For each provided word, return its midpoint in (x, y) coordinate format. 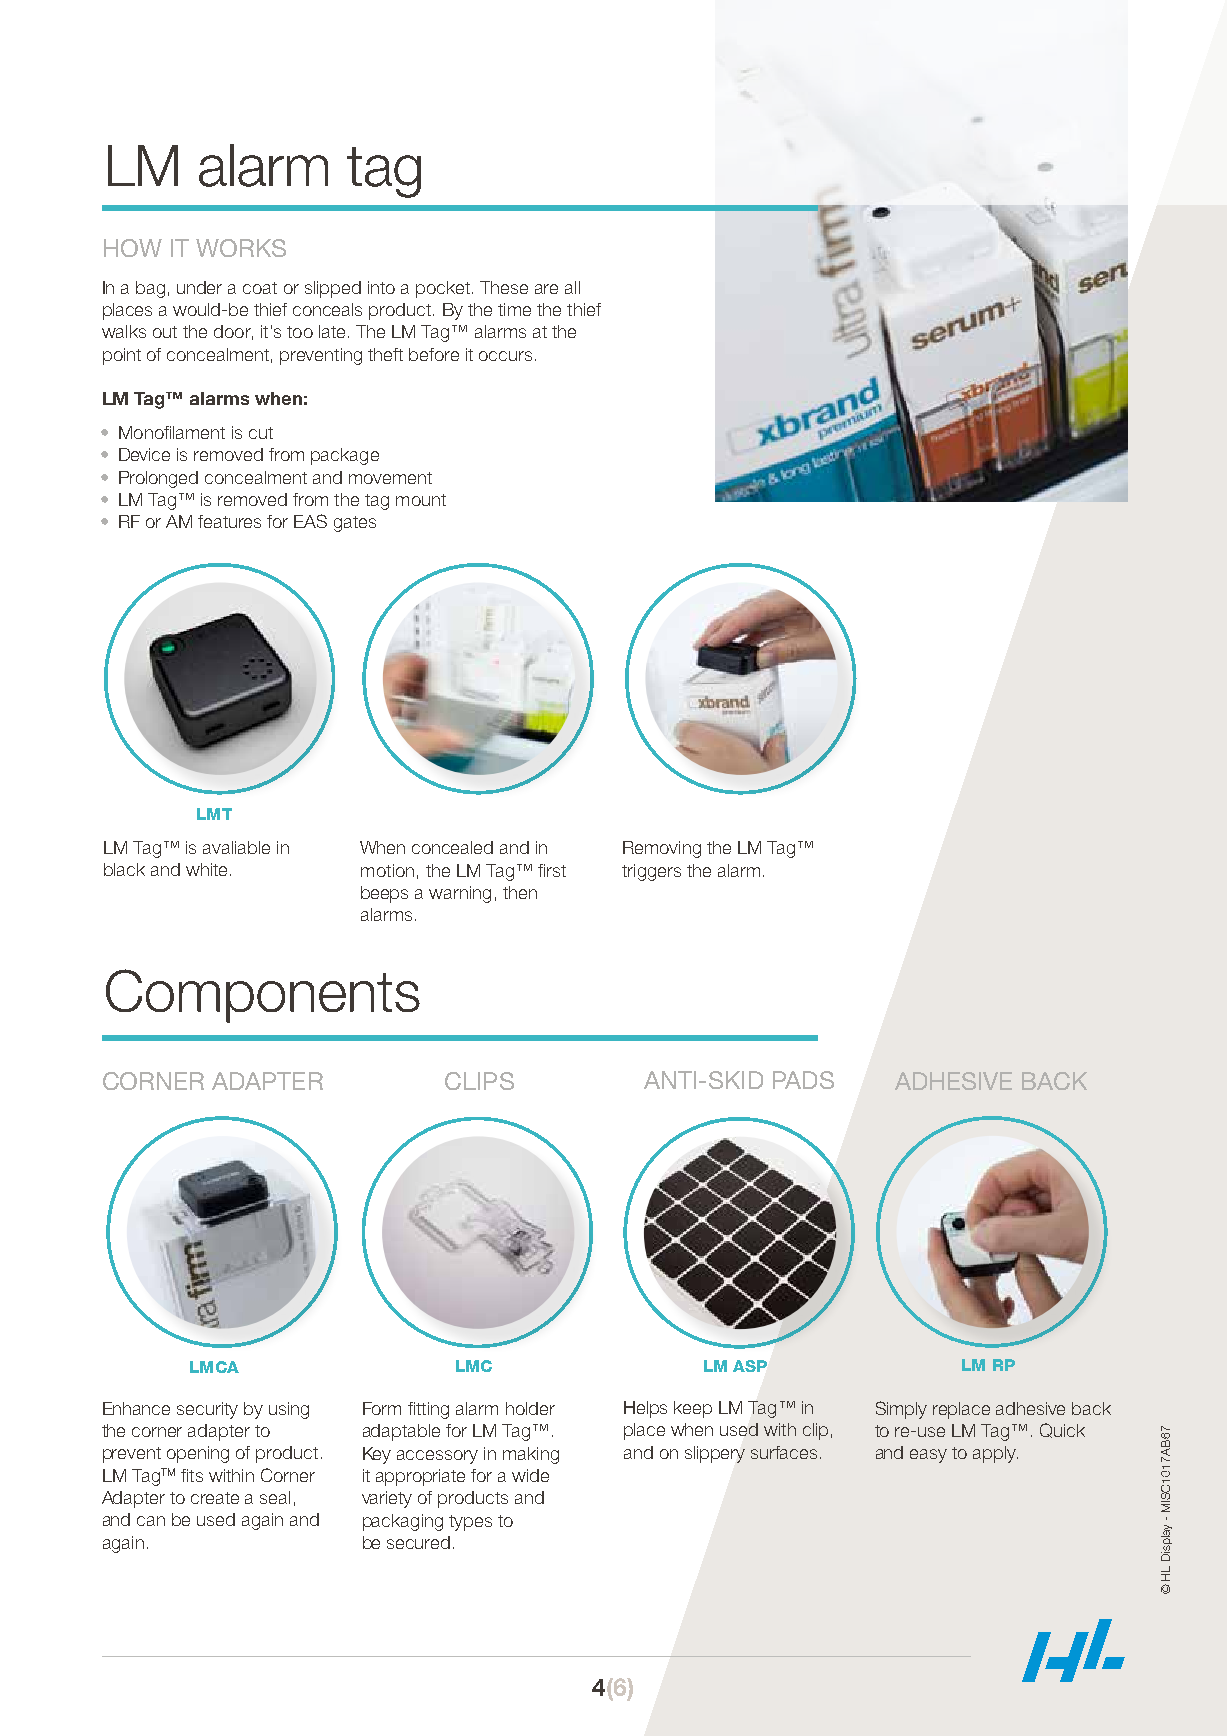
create (215, 1498)
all (572, 287)
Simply (901, 1410)
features (229, 521)
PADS (803, 1080)
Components (263, 996)
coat (260, 288)
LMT (214, 814)
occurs (505, 356)
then (520, 892)
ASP (750, 1366)
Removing (662, 849)
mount (421, 500)
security (207, 1410)
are (546, 289)
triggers (651, 872)
